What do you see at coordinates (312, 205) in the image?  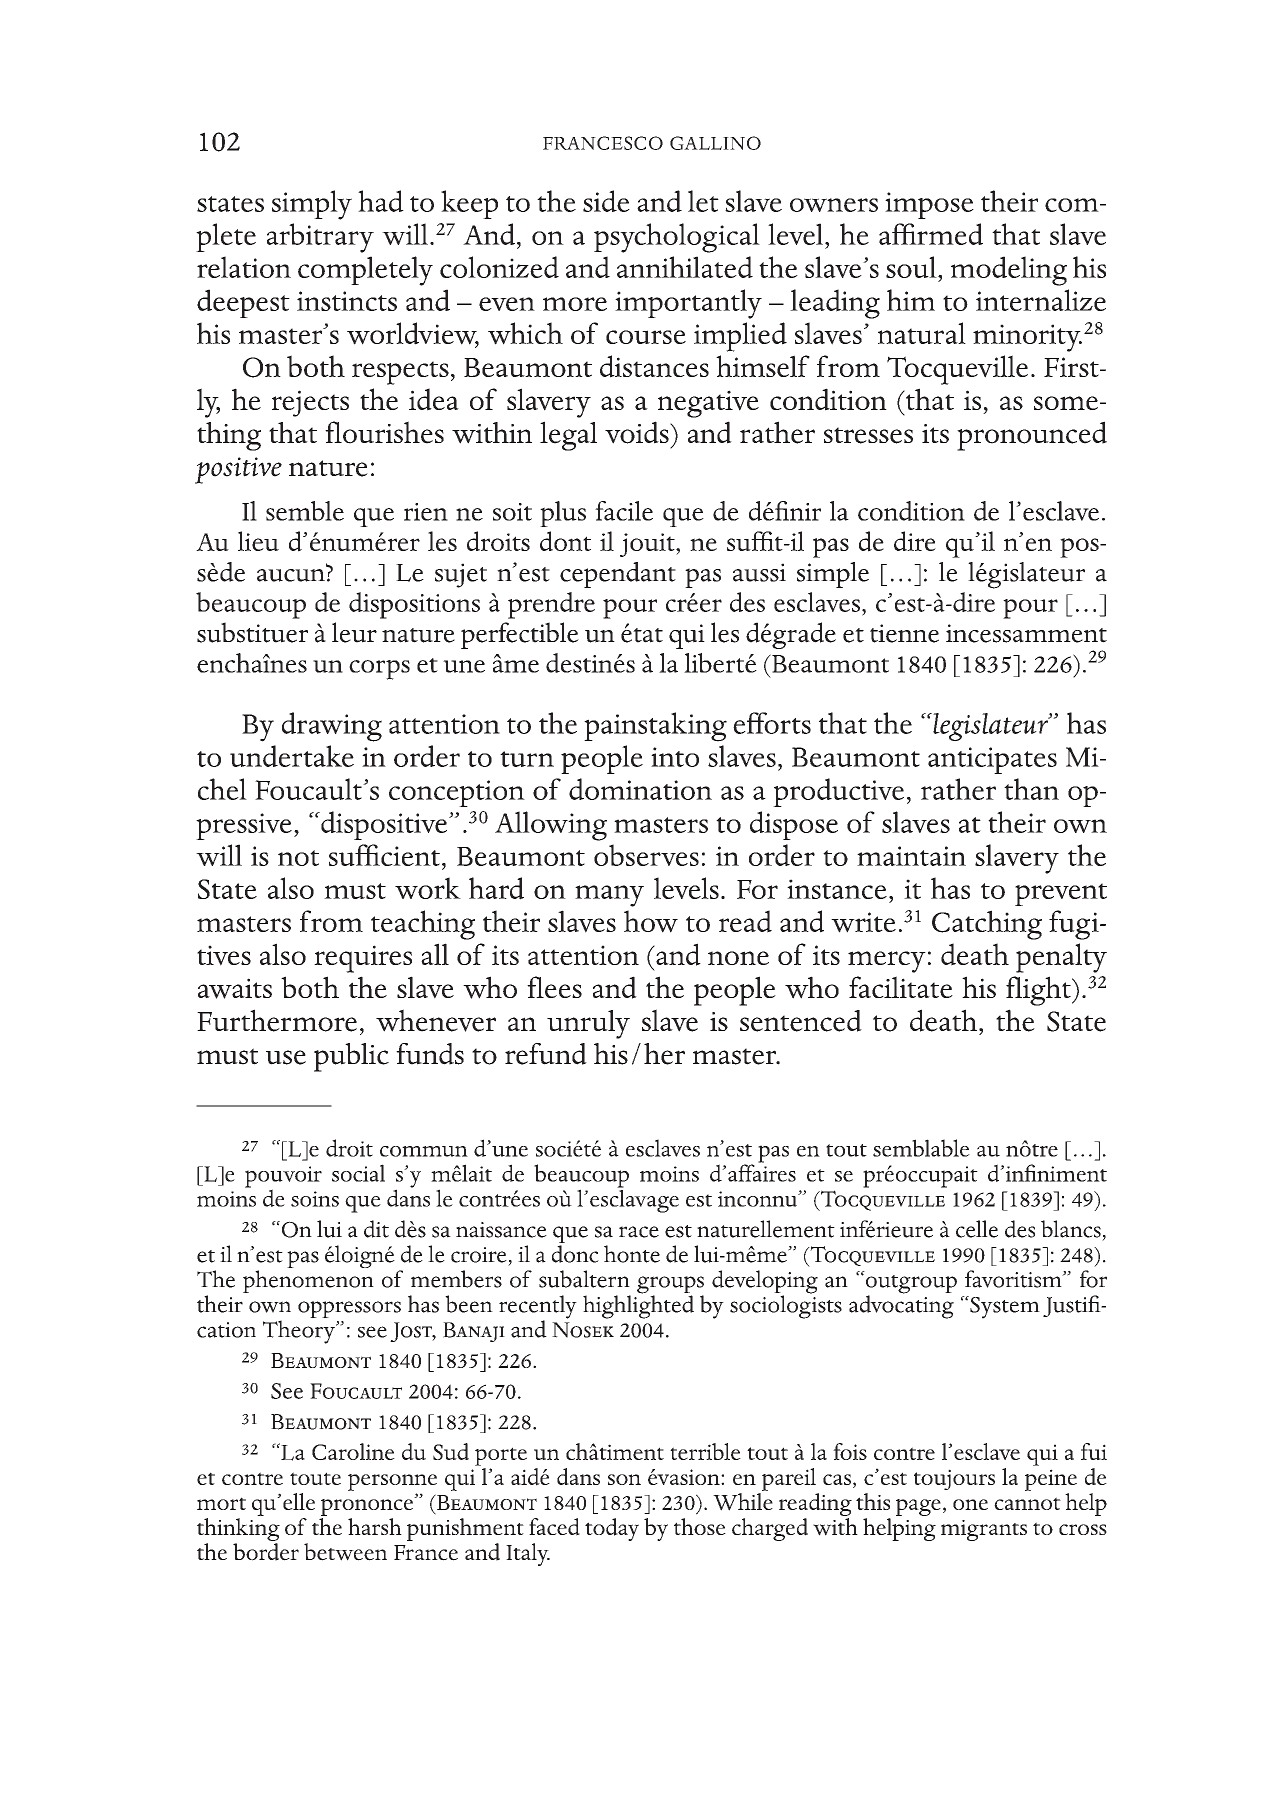 I see `simply` at bounding box center [312, 205].
